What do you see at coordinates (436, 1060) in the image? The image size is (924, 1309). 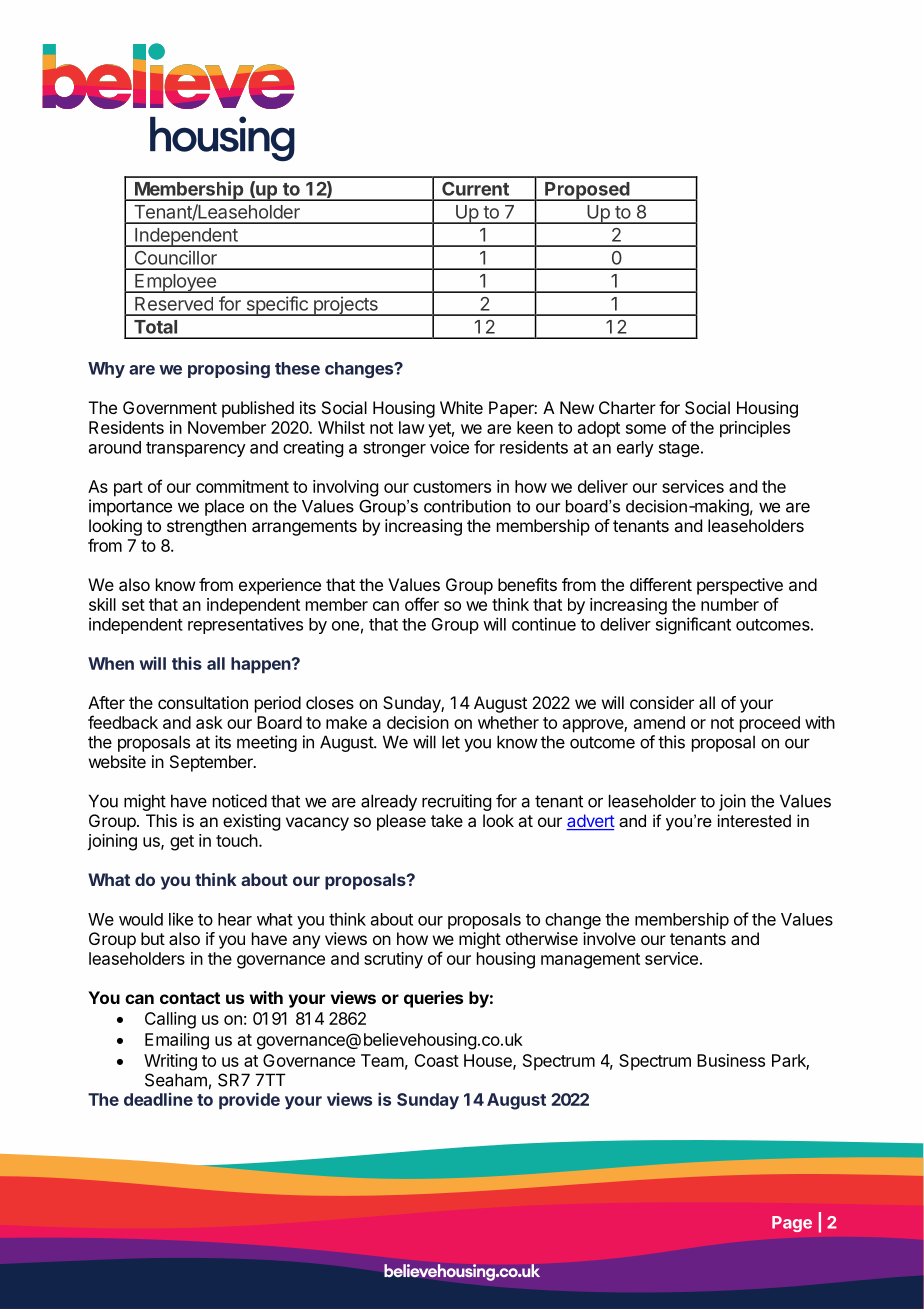 I see `Coast` at bounding box center [436, 1060].
